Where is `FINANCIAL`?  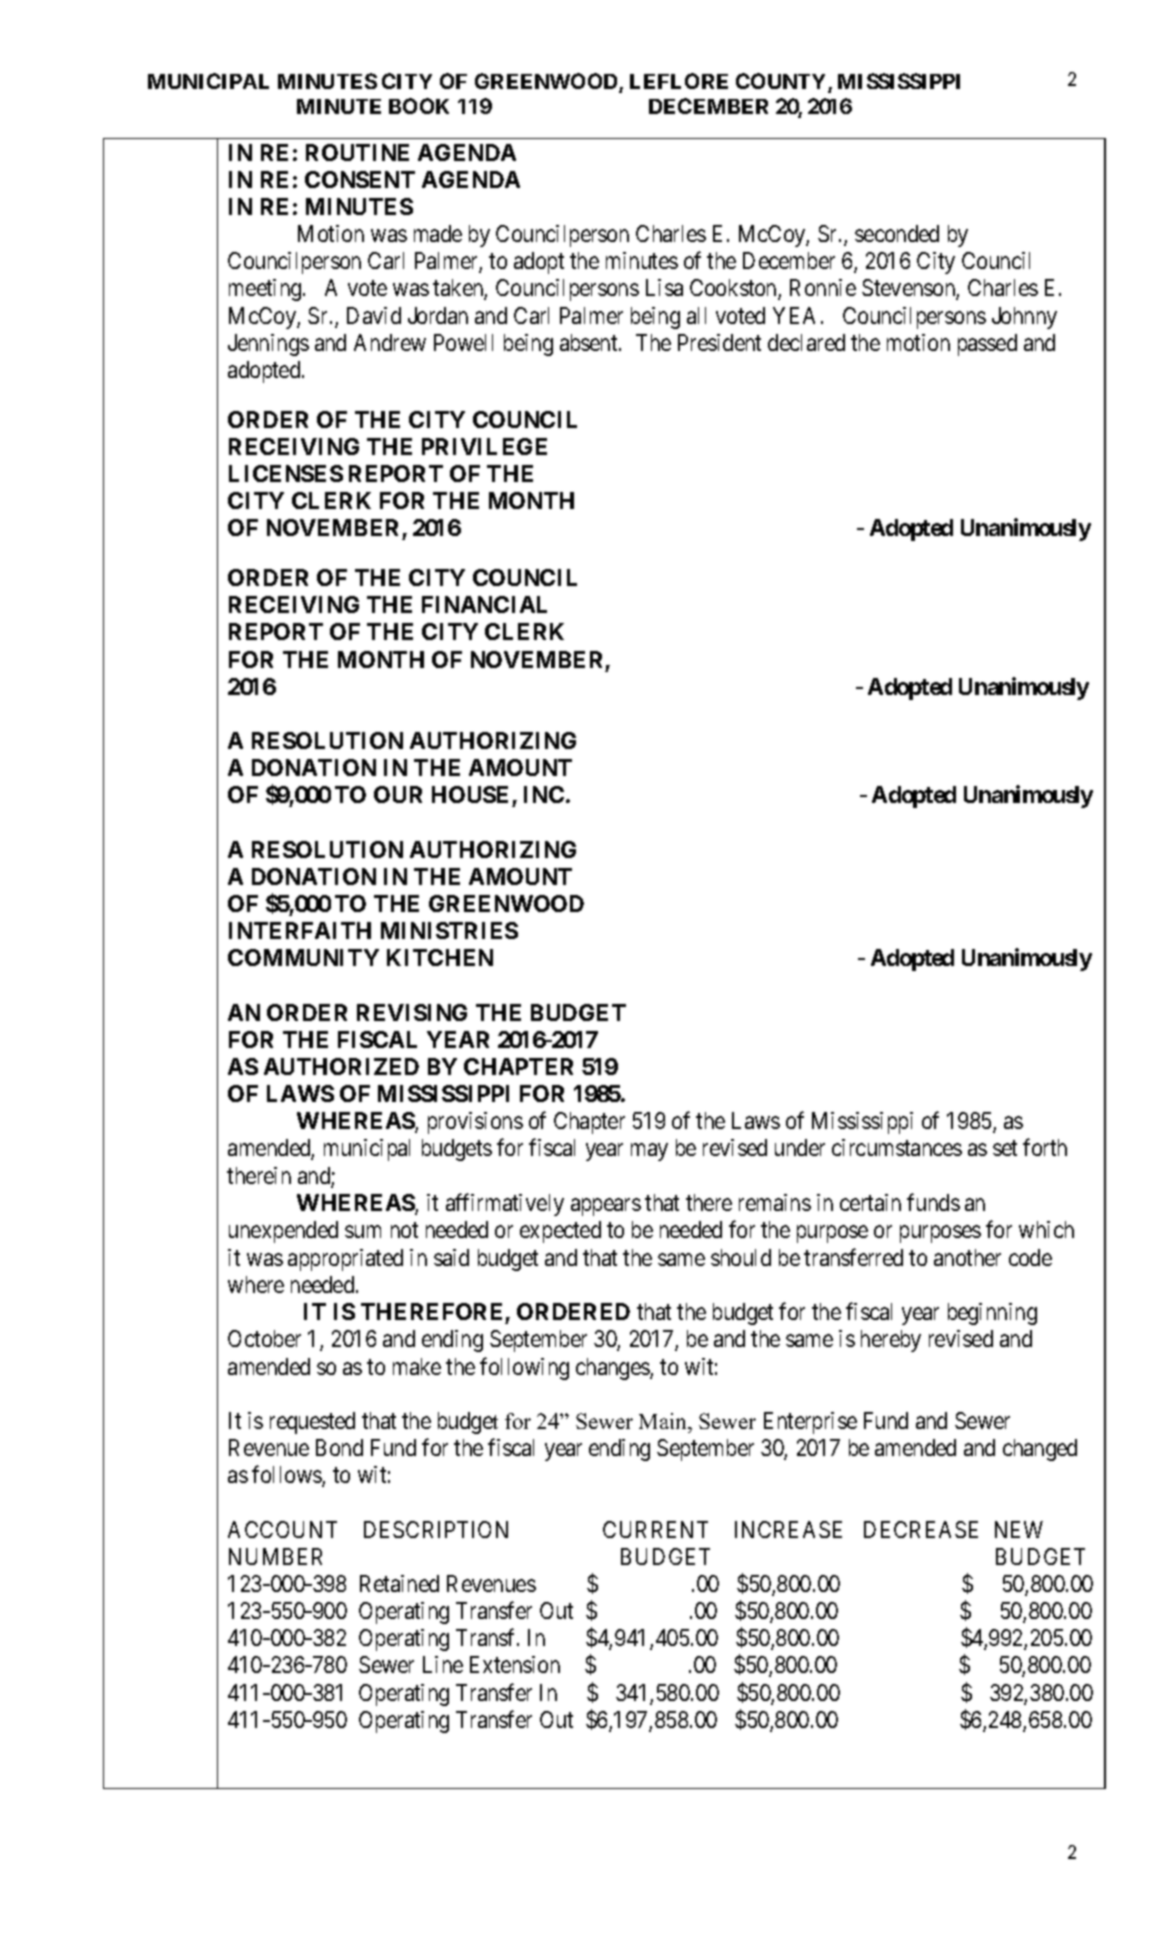 FINANCIAL is located at coordinates (484, 604).
